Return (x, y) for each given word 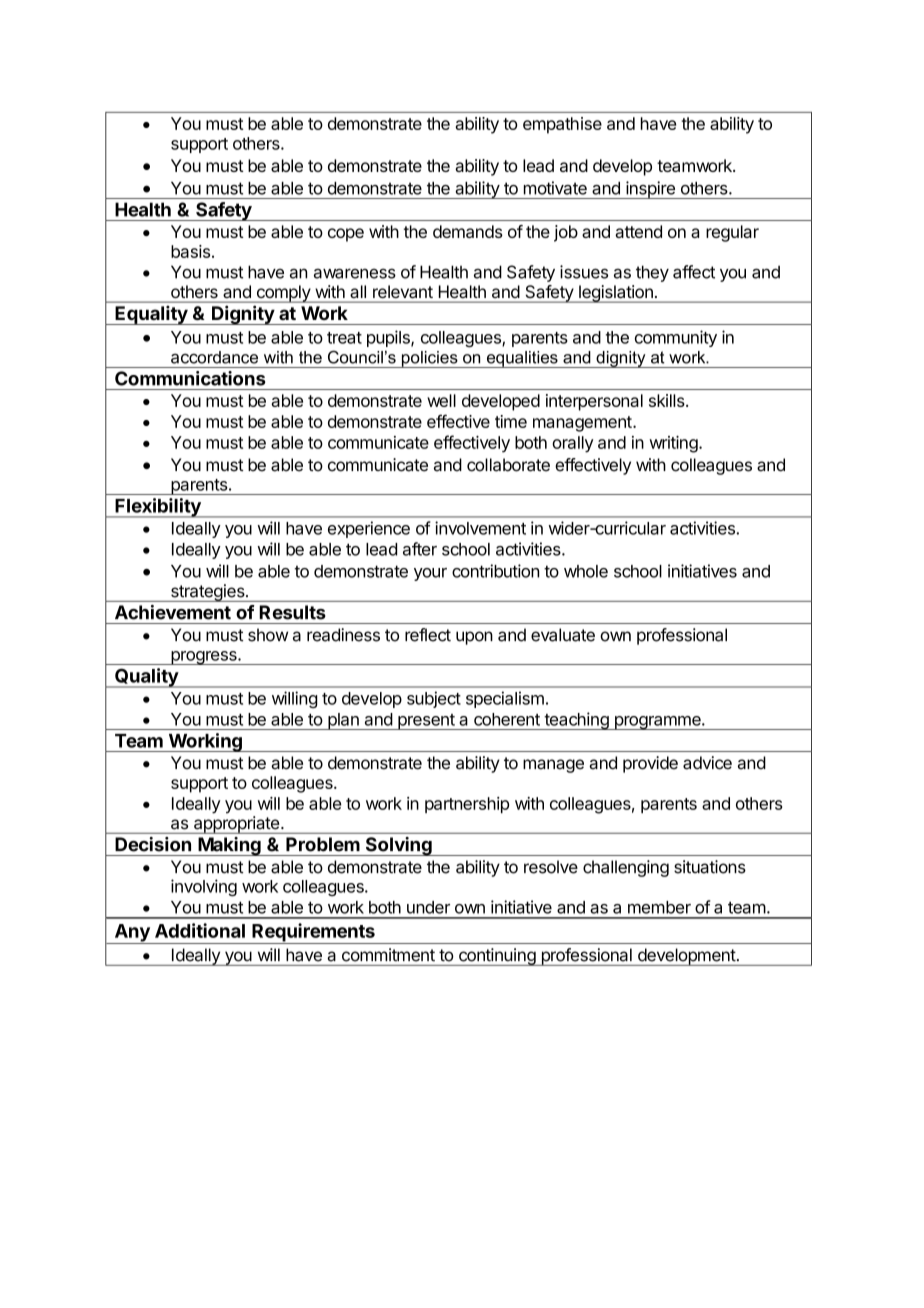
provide (650, 764)
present (426, 722)
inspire (650, 190)
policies (429, 359)
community (676, 338)
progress (204, 658)
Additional (200, 930)
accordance (214, 357)
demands (468, 231)
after (420, 549)
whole (586, 571)
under (428, 907)
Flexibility (158, 508)
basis (190, 251)
